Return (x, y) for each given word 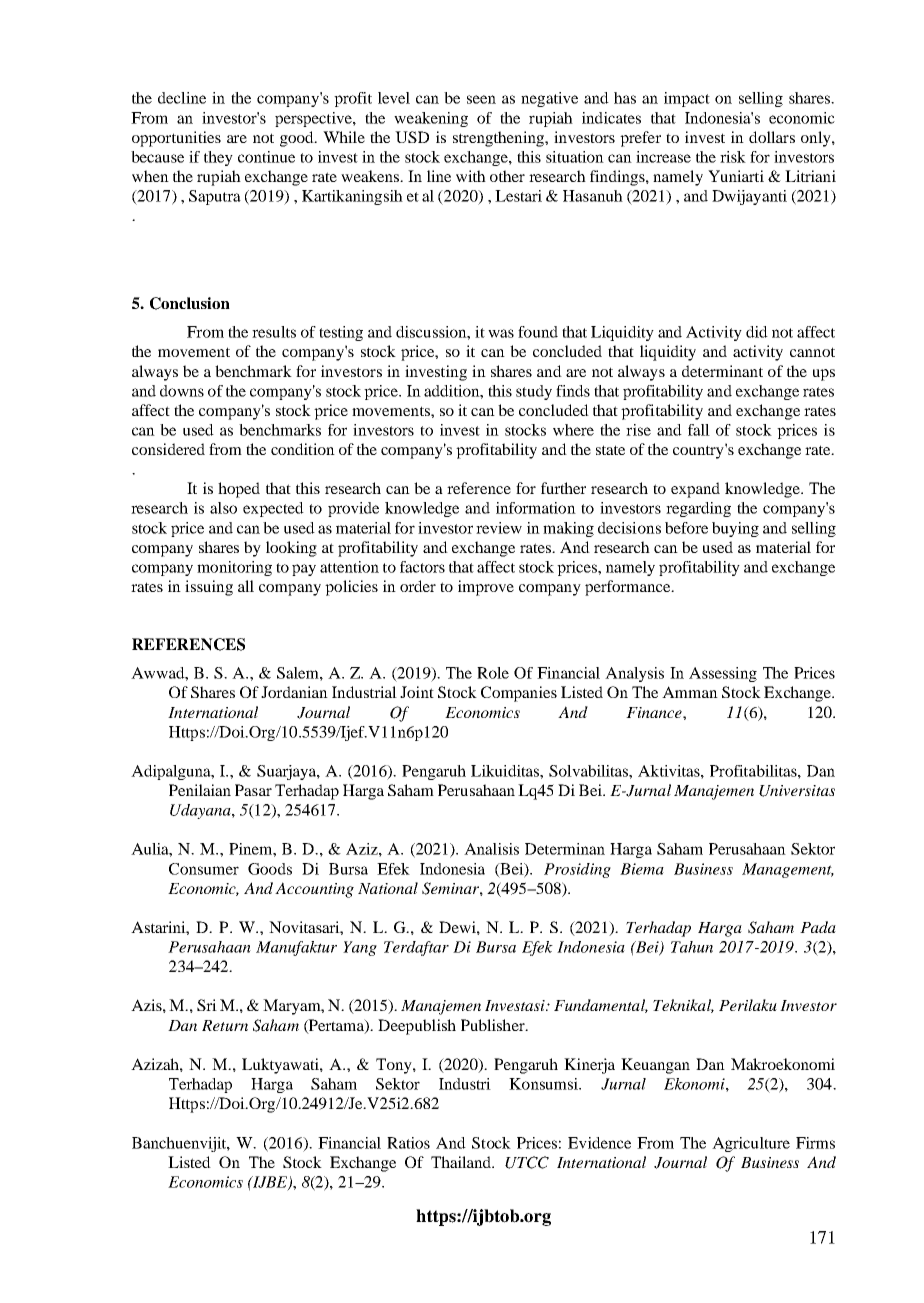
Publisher (494, 1025)
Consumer (204, 869)
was (501, 333)
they (218, 158)
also (223, 508)
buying (735, 529)
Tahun (692, 947)
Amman (690, 692)
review (499, 528)
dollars (772, 137)
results (274, 332)
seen (481, 99)
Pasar (253, 790)
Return (225, 1025)
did (757, 332)
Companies (519, 694)
